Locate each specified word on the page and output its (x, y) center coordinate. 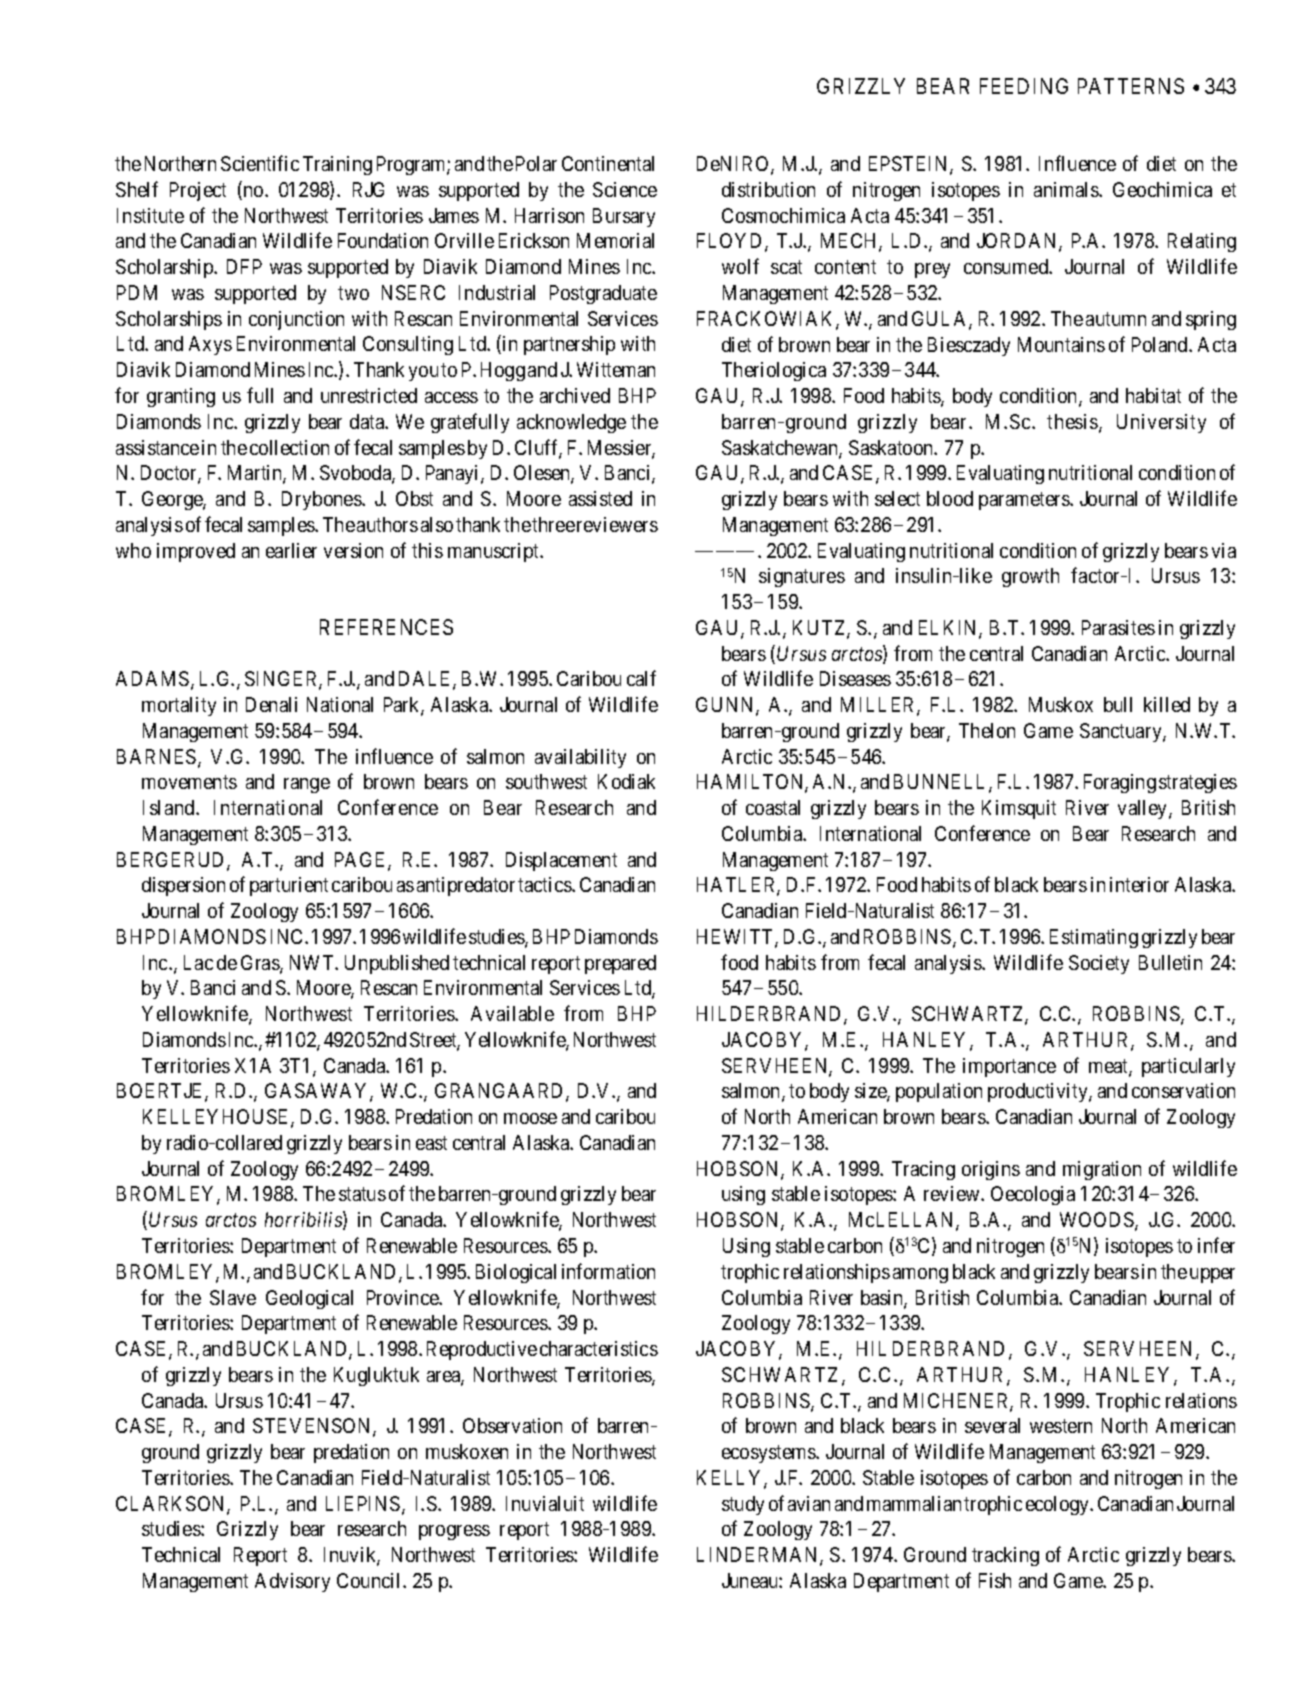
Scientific (260, 163)
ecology (1059, 1505)
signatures (802, 577)
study (743, 1505)
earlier (291, 550)
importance (1009, 1067)
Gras (261, 964)
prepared (620, 964)
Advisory (292, 1582)
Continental (608, 163)
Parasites (1118, 627)
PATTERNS (1131, 86)
